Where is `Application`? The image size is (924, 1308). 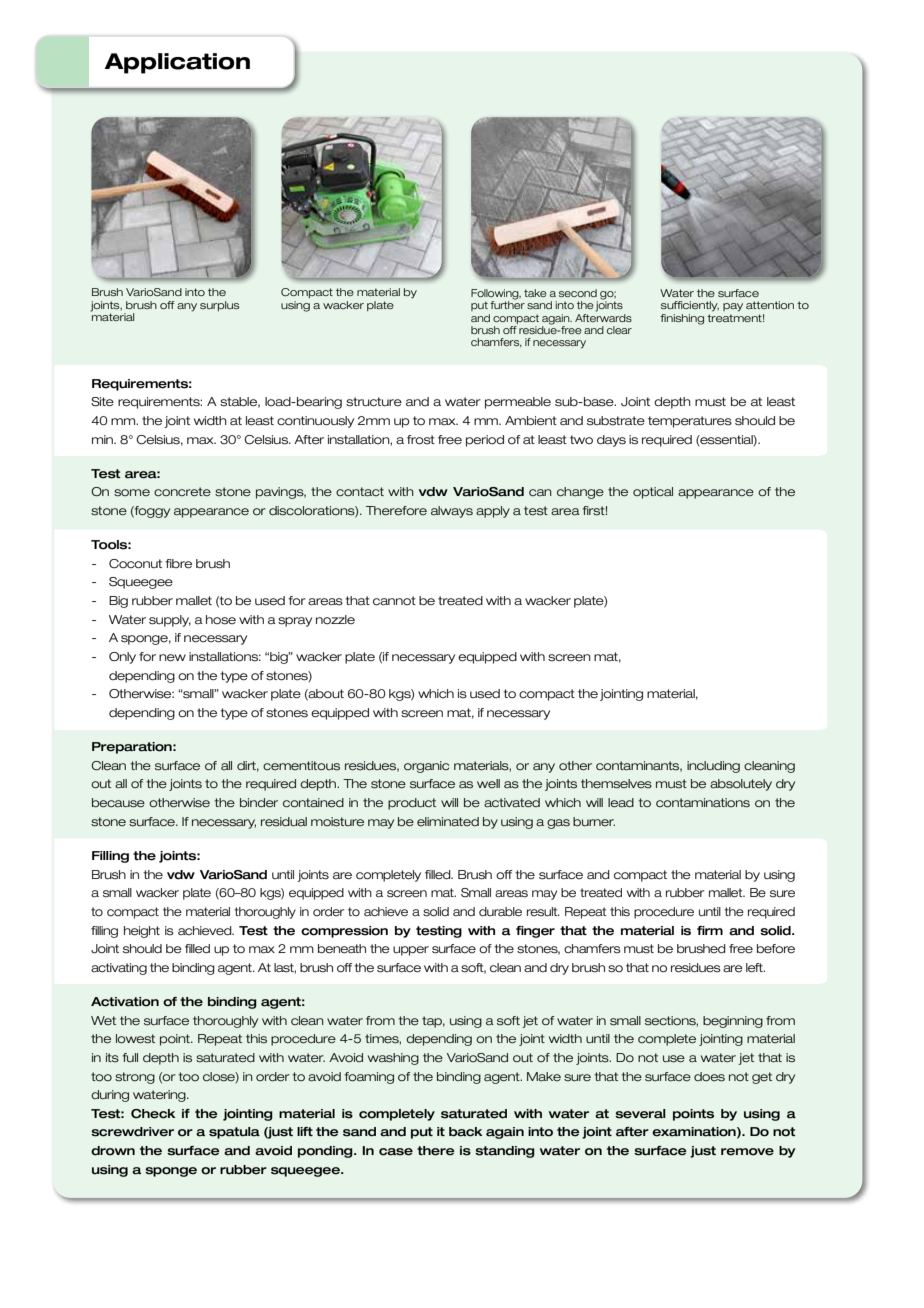 Application is located at coordinates (177, 63).
